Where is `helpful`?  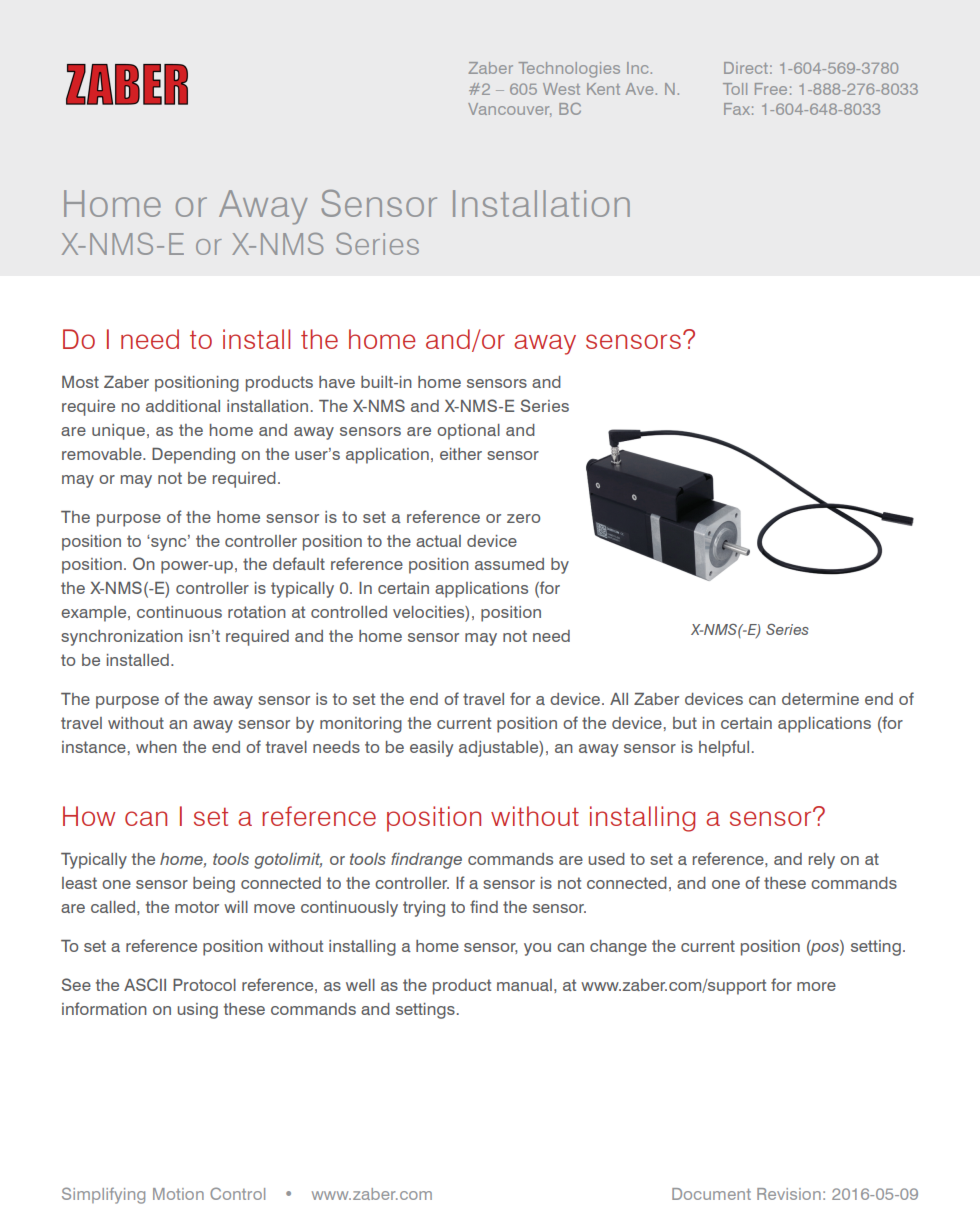 helpful is located at coordinates (724, 748).
